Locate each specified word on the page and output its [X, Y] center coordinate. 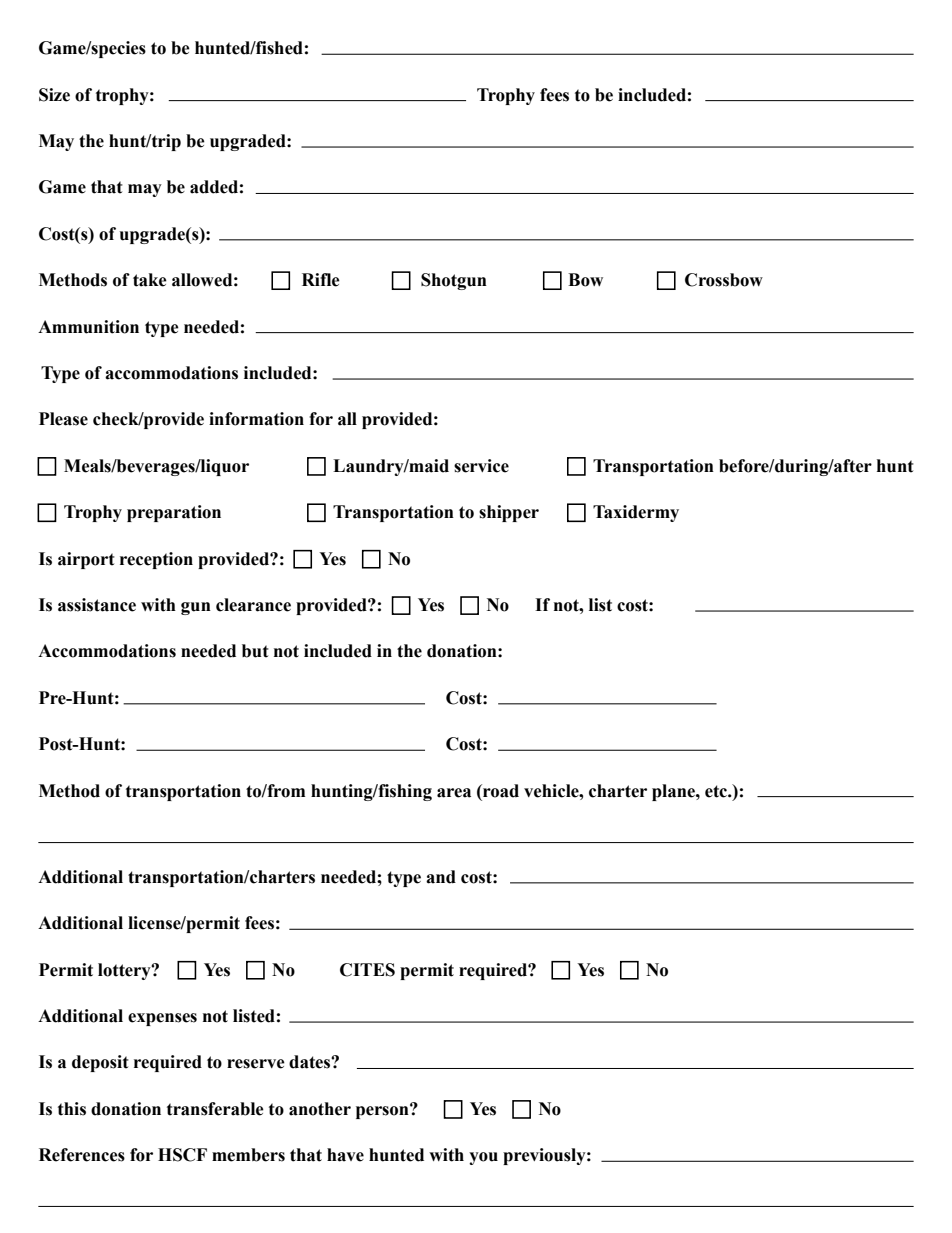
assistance [97, 605]
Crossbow [724, 280]
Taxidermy [636, 513]
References [82, 1155]
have [345, 1155]
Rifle [321, 280]
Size [54, 95]
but [255, 651]
